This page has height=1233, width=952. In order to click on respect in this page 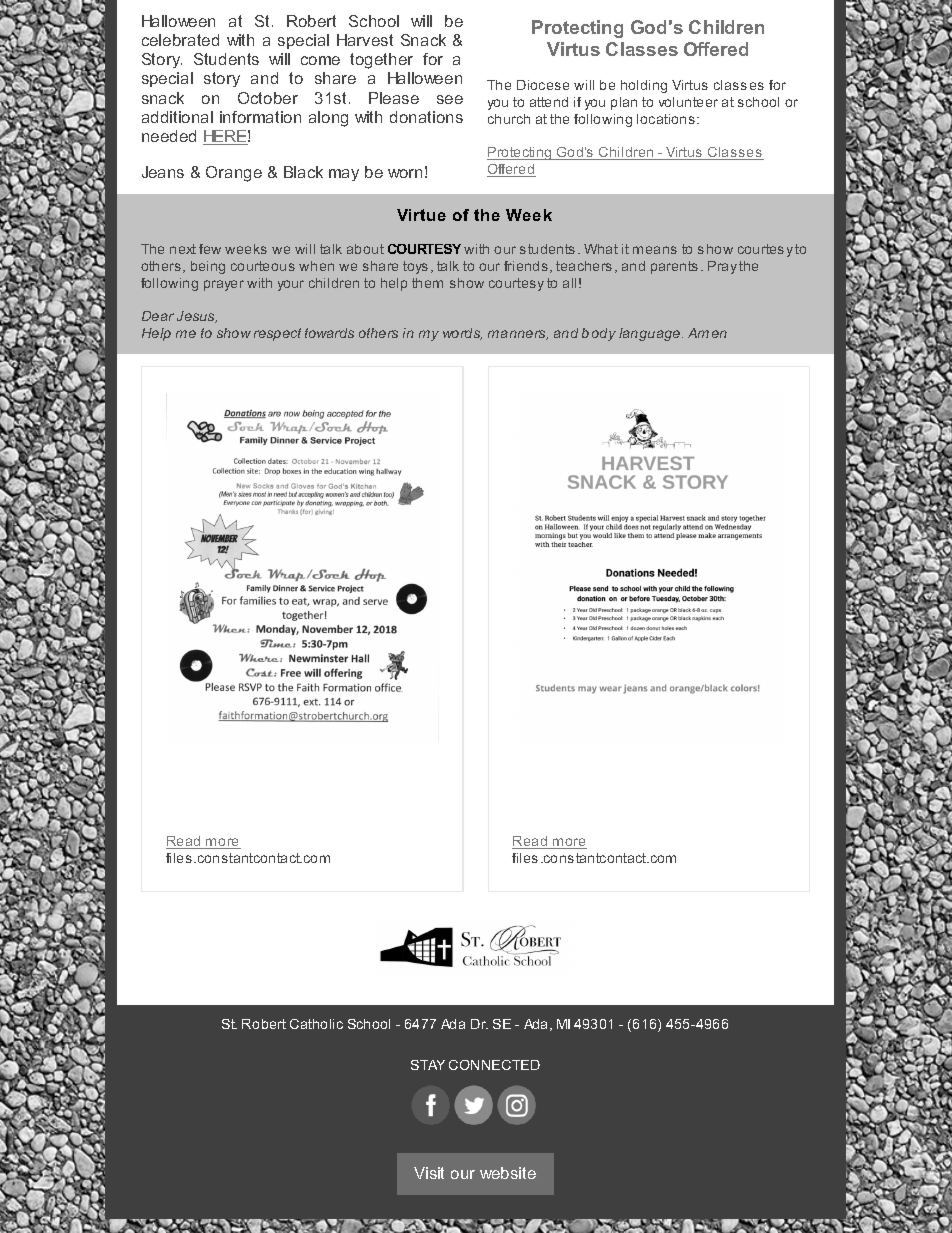, I will do `click(277, 334)`.
